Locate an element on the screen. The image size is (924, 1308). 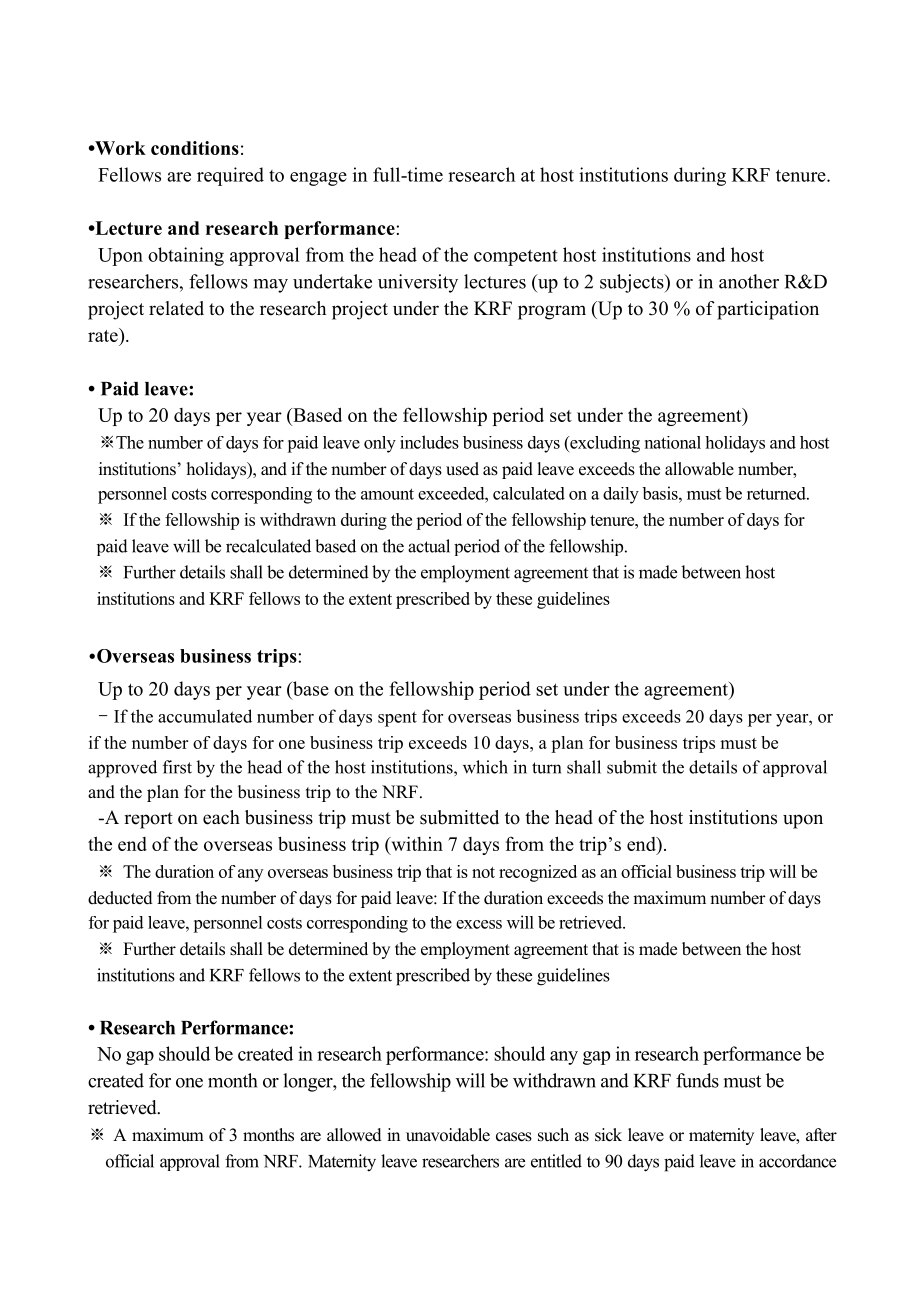
required is located at coordinates (230, 176).
